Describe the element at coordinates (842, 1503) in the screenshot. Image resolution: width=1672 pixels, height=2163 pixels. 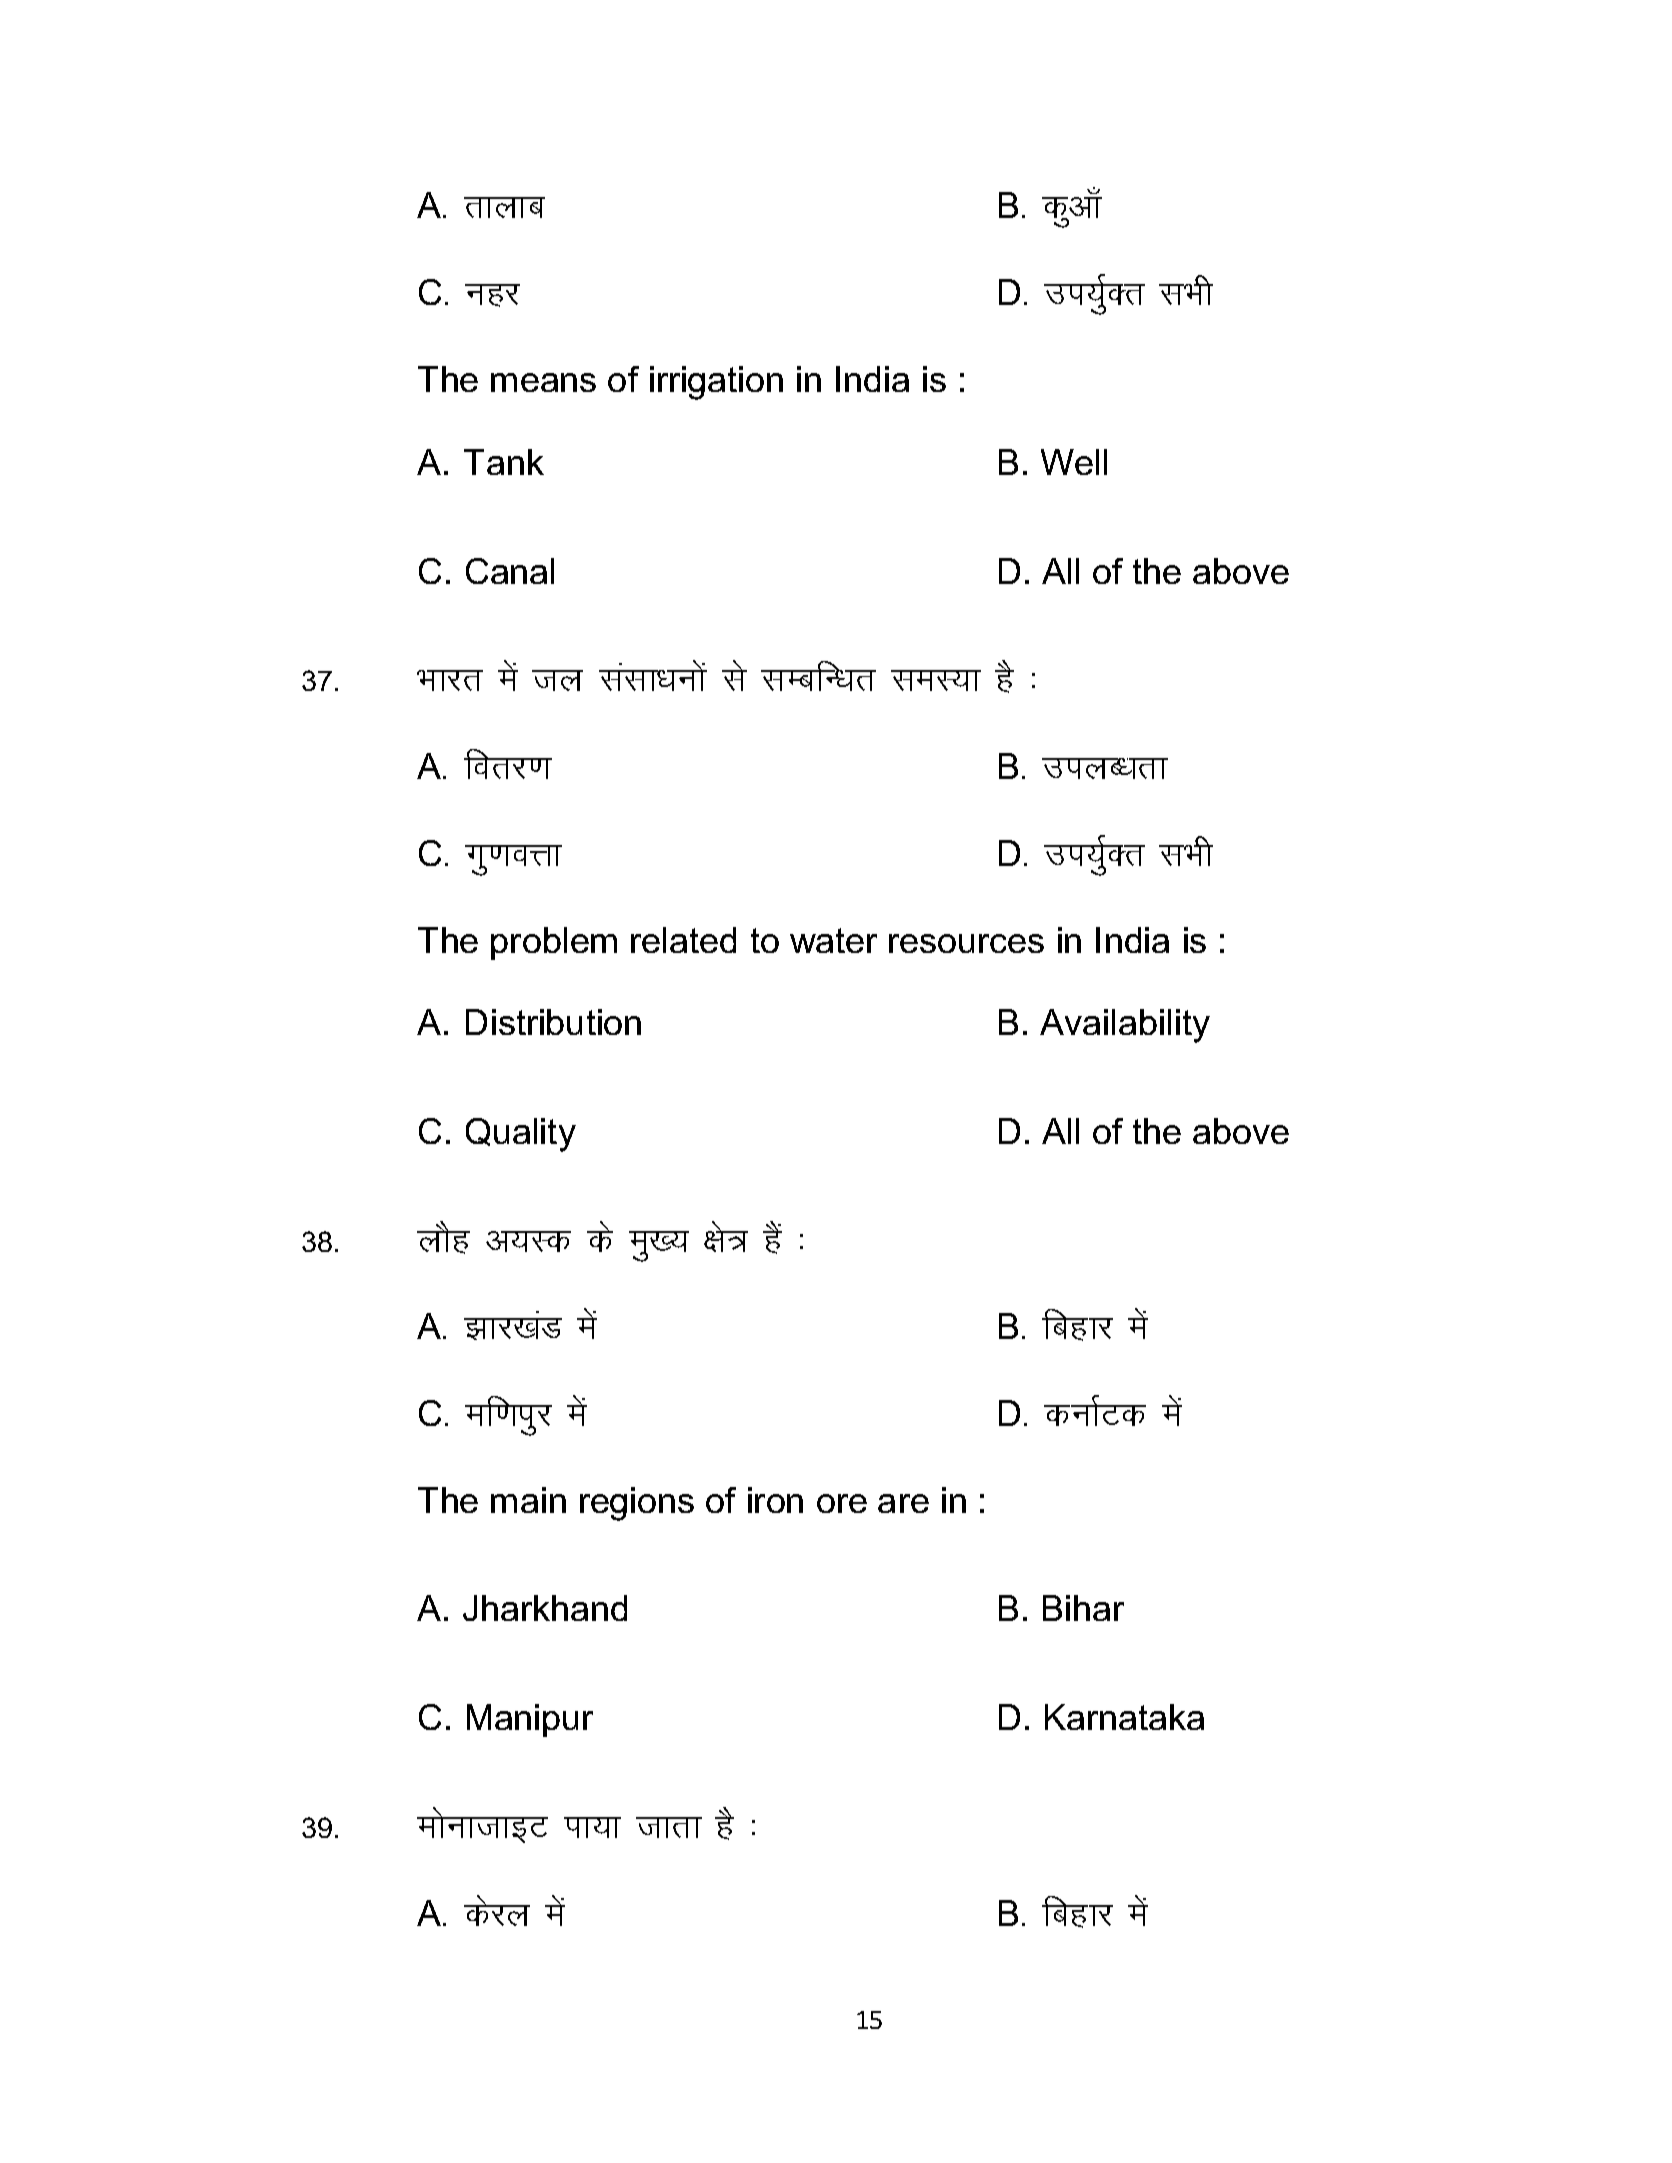
I see `ore` at that location.
